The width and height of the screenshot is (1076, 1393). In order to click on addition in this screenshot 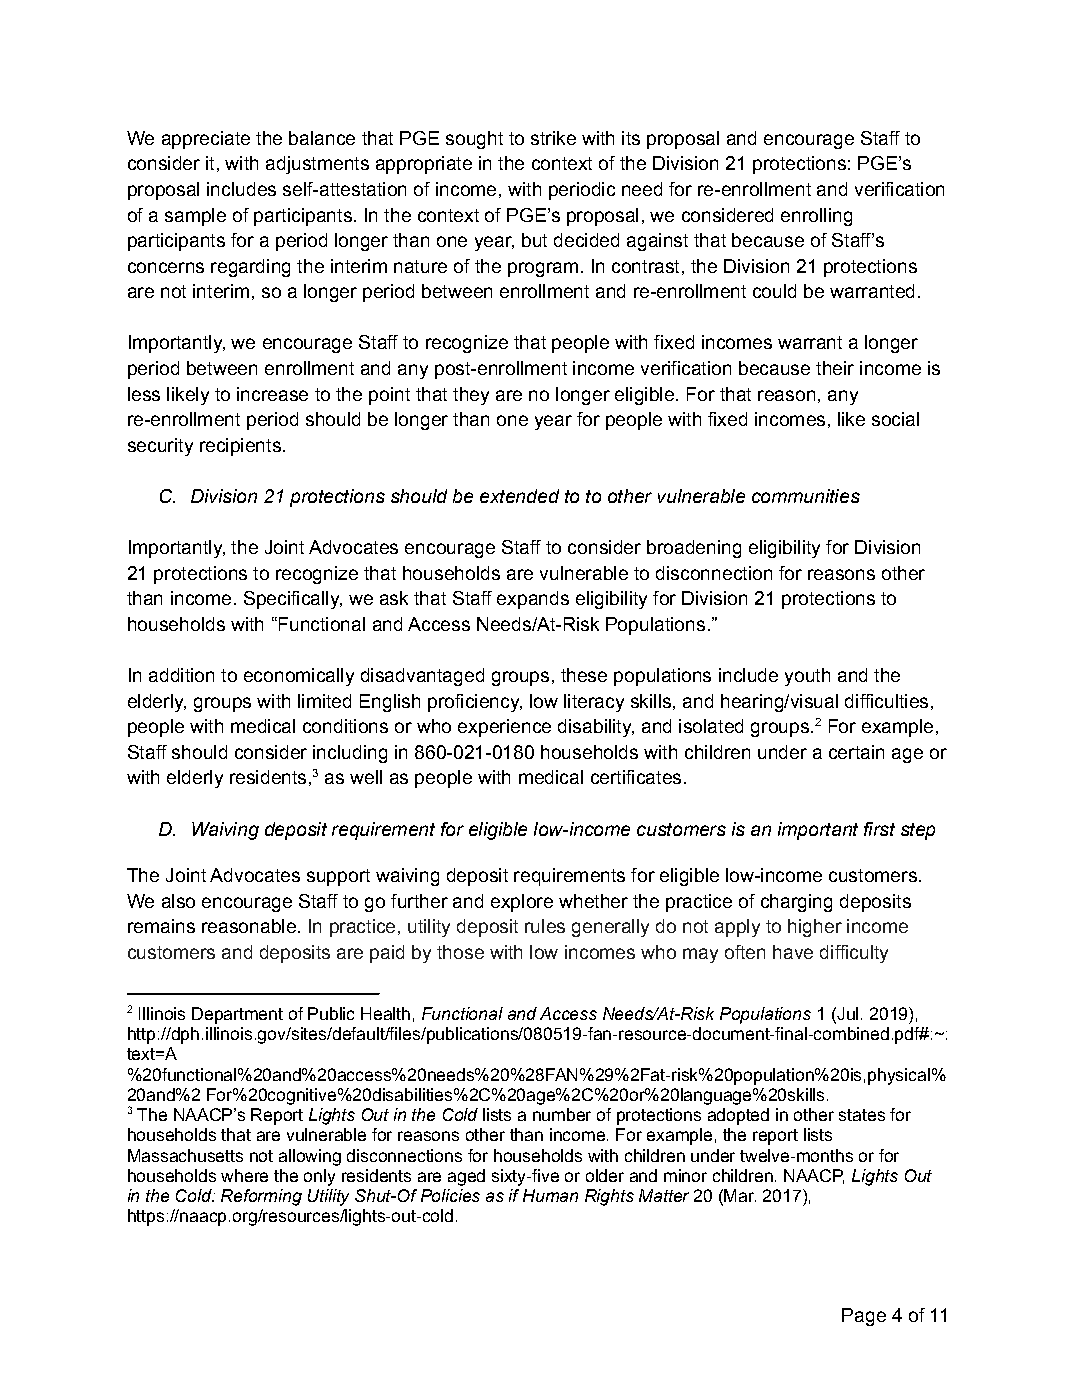, I will do `click(181, 675)`.
